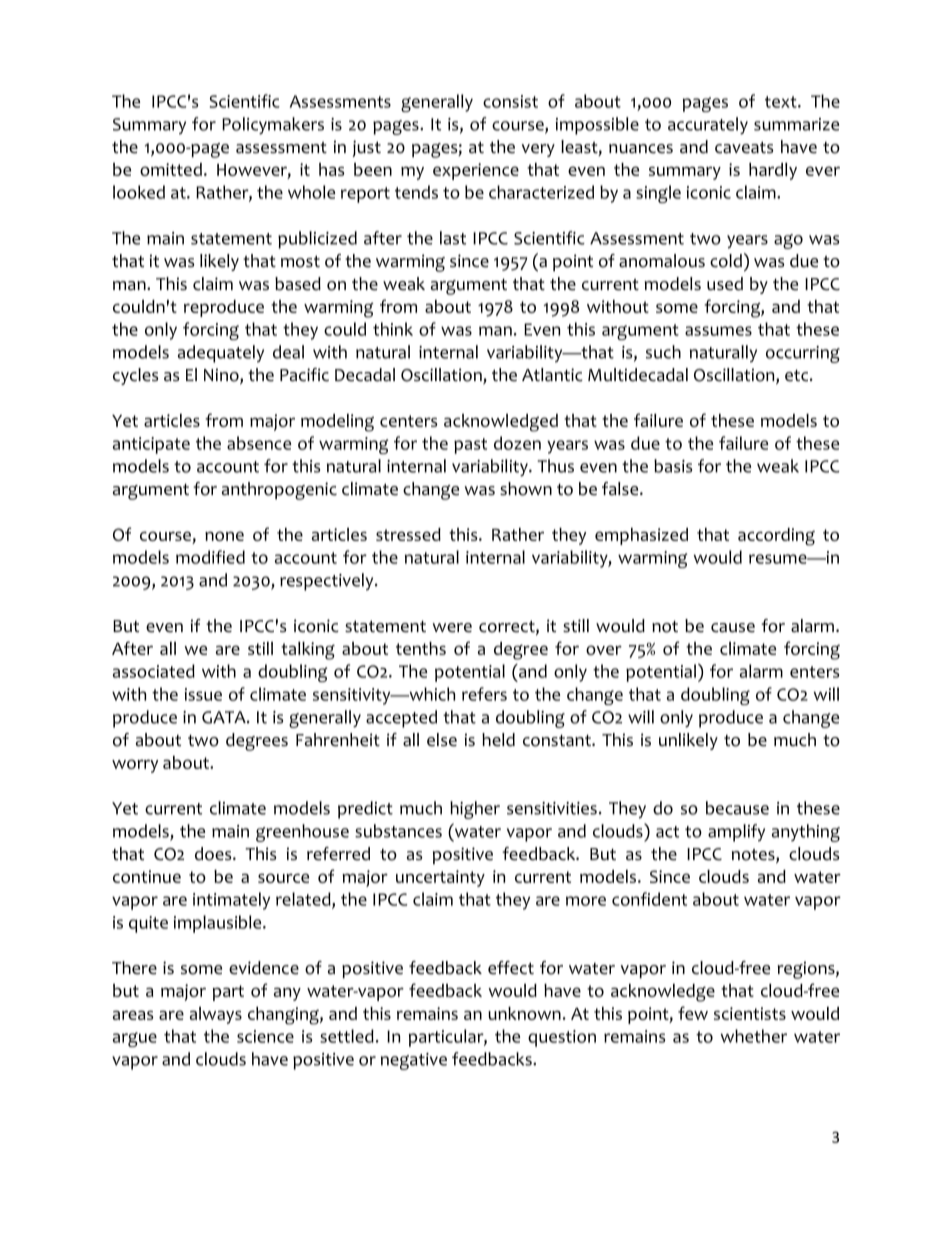 The height and width of the image is (1233, 952). I want to click on higher, so click(475, 810).
